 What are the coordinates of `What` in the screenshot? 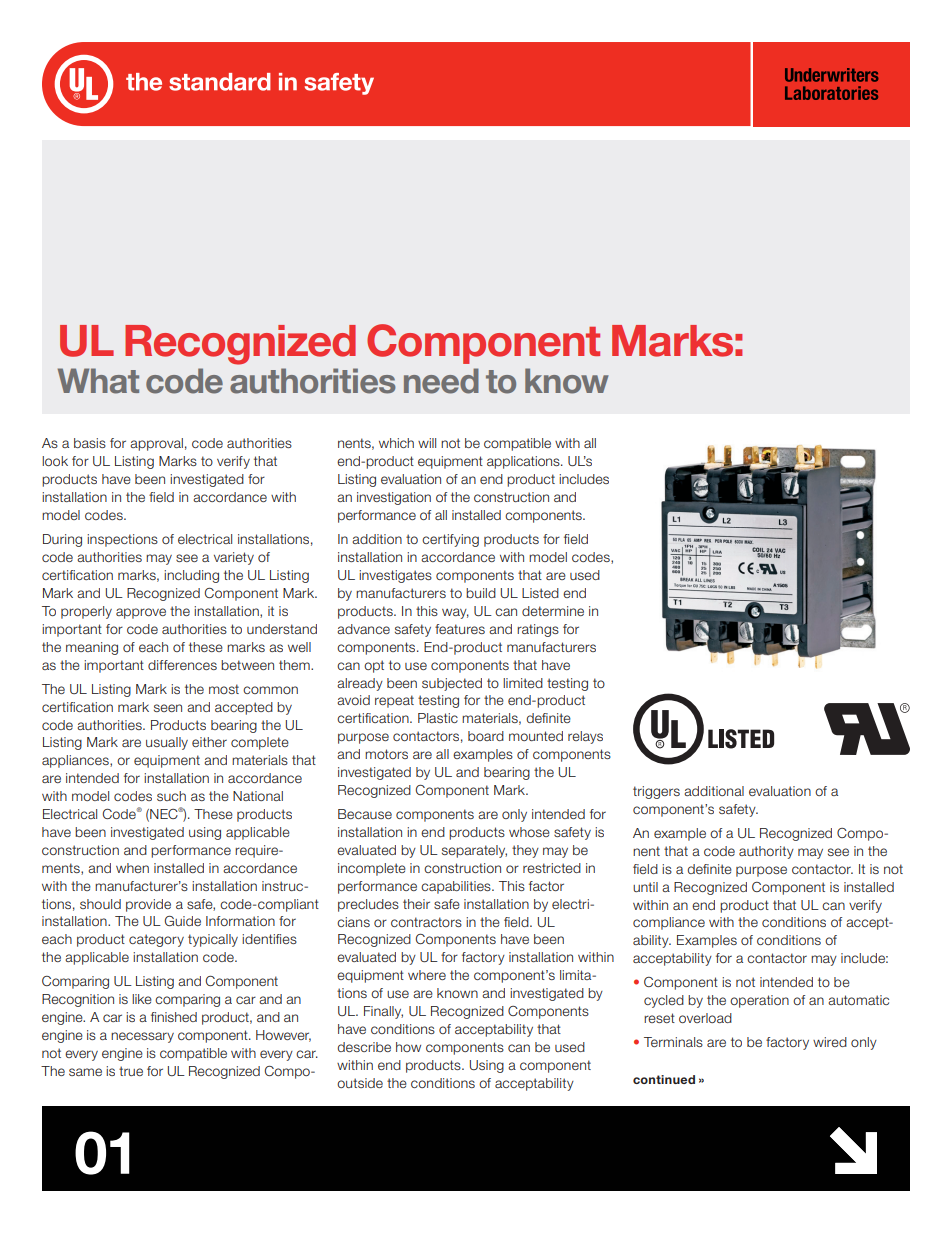 It's located at (98, 381).
